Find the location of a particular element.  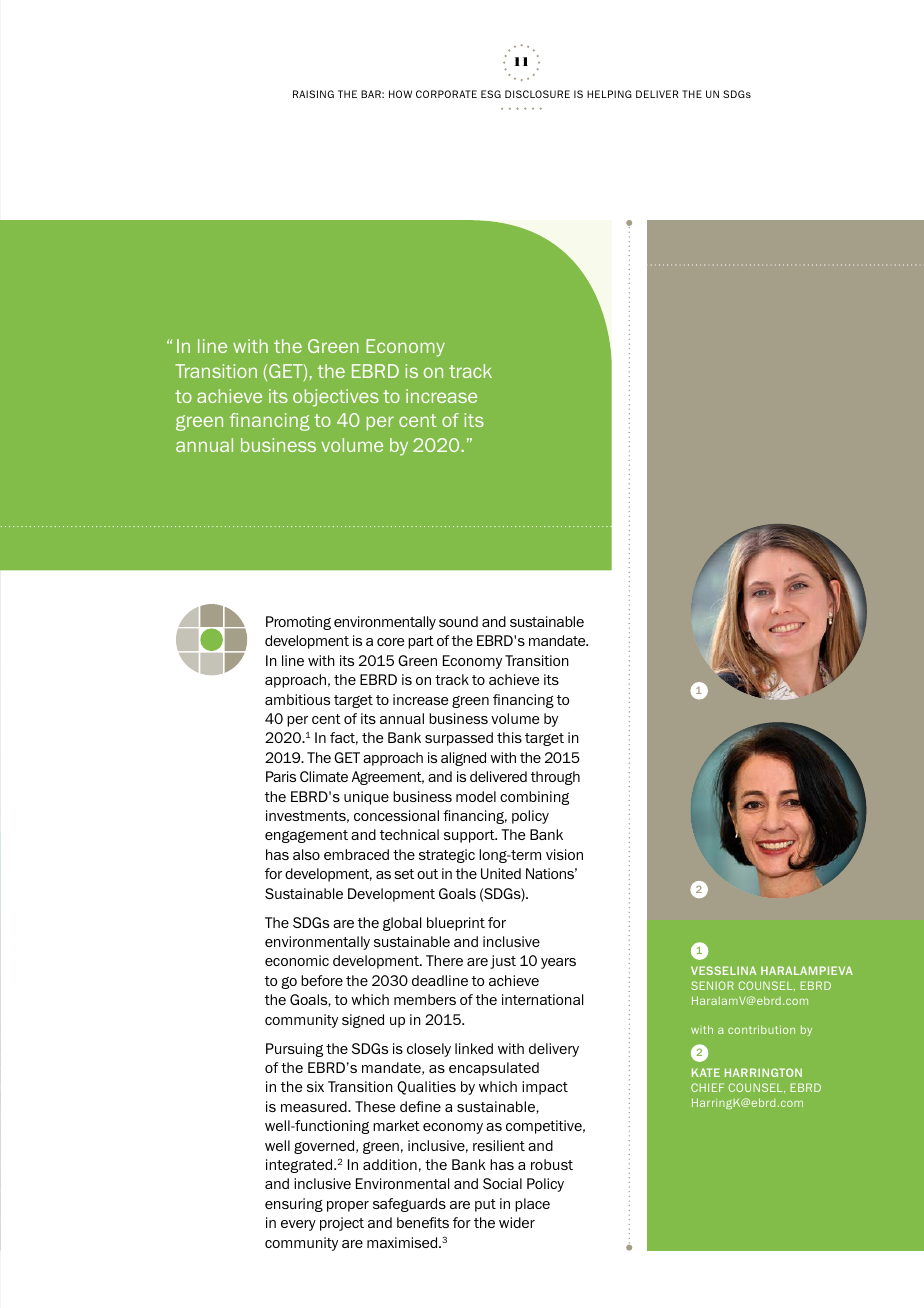

through is located at coordinates (555, 778).
